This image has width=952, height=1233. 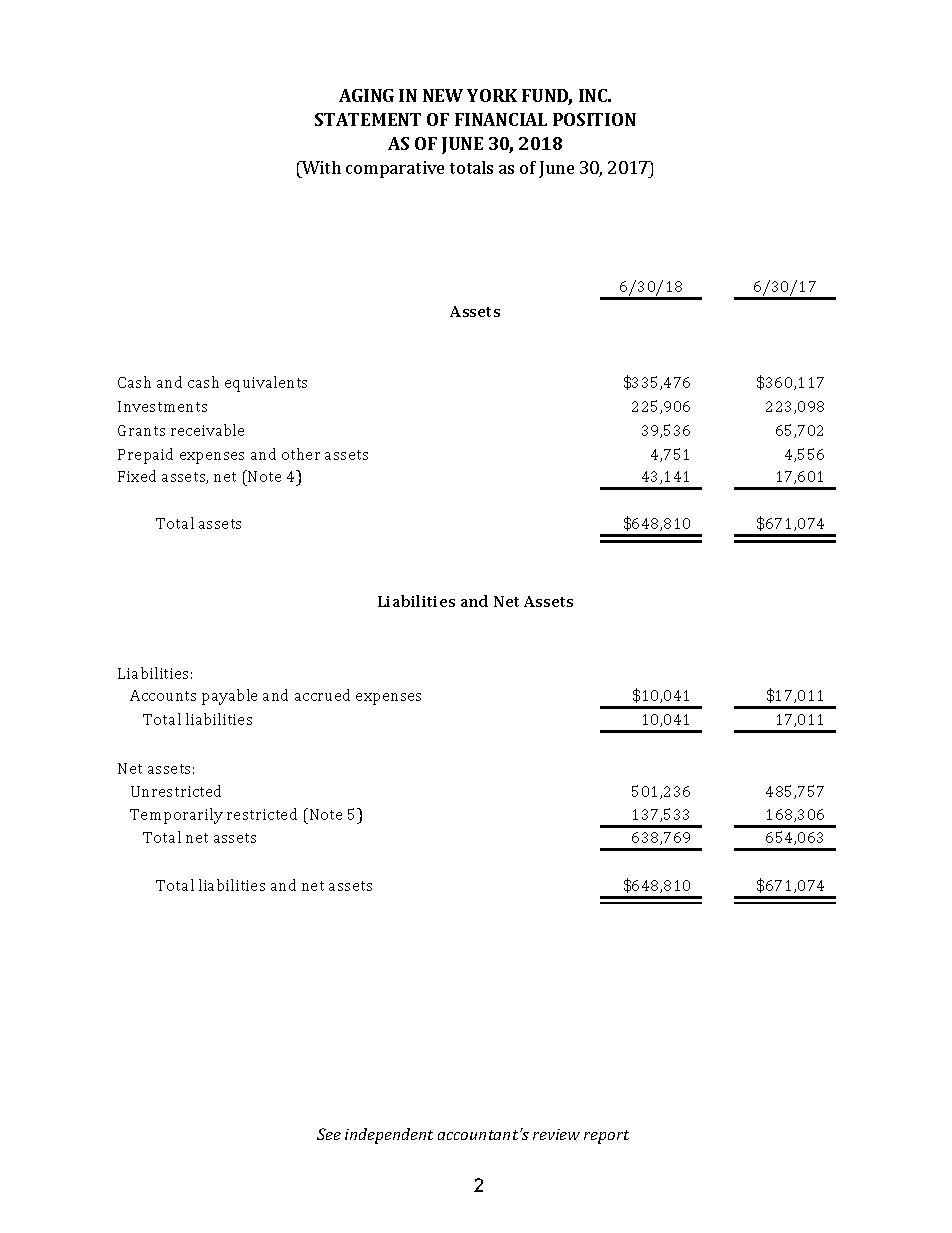 What do you see at coordinates (322, 695) in the image?
I see `accrued` at bounding box center [322, 695].
